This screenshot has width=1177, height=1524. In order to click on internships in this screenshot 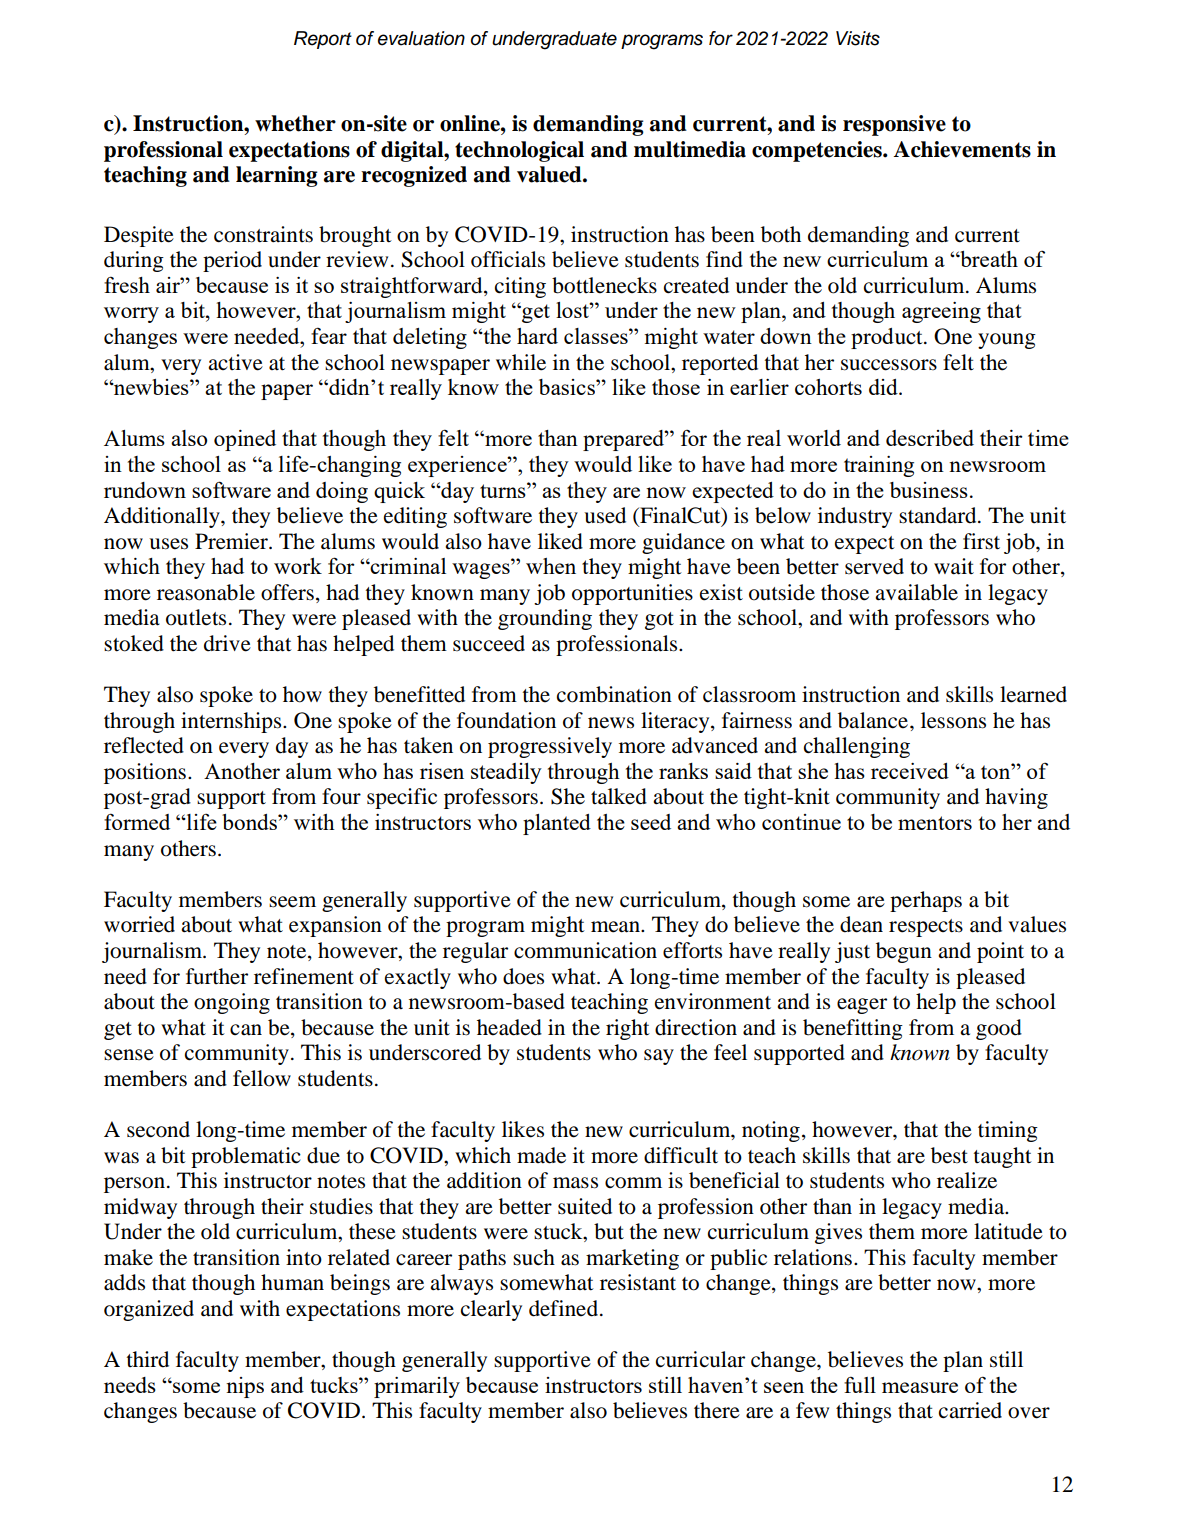, I will do `click(232, 722)`.
